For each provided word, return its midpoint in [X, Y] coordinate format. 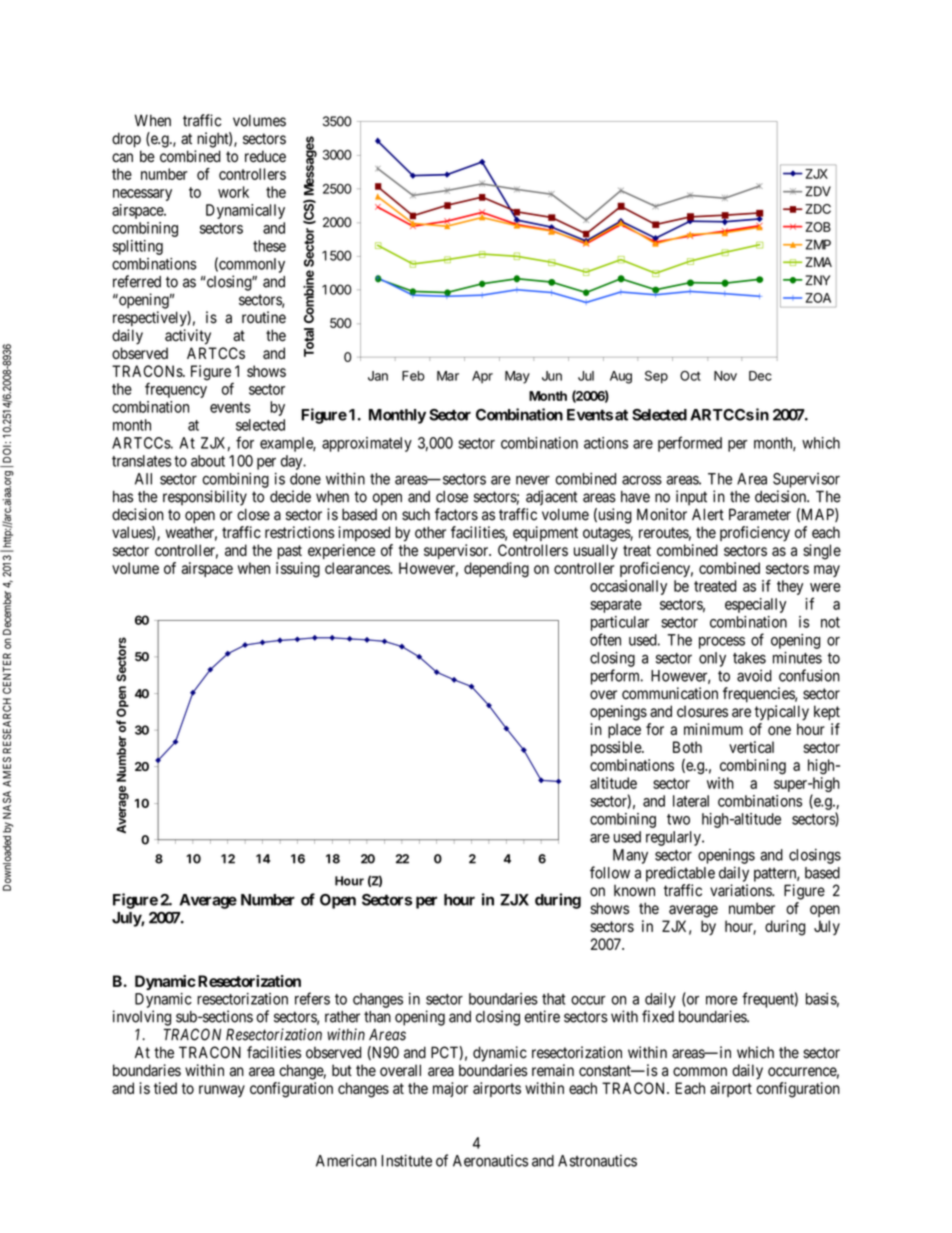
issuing [298, 570]
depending [496, 570]
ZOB [818, 227]
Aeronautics [490, 1161]
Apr [482, 377]
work [233, 192]
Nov [725, 376]
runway [222, 1091]
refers [312, 998]
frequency [176, 390]
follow [610, 872]
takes [749, 658]
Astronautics [597, 1160]
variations [741, 890]
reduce [265, 156]
